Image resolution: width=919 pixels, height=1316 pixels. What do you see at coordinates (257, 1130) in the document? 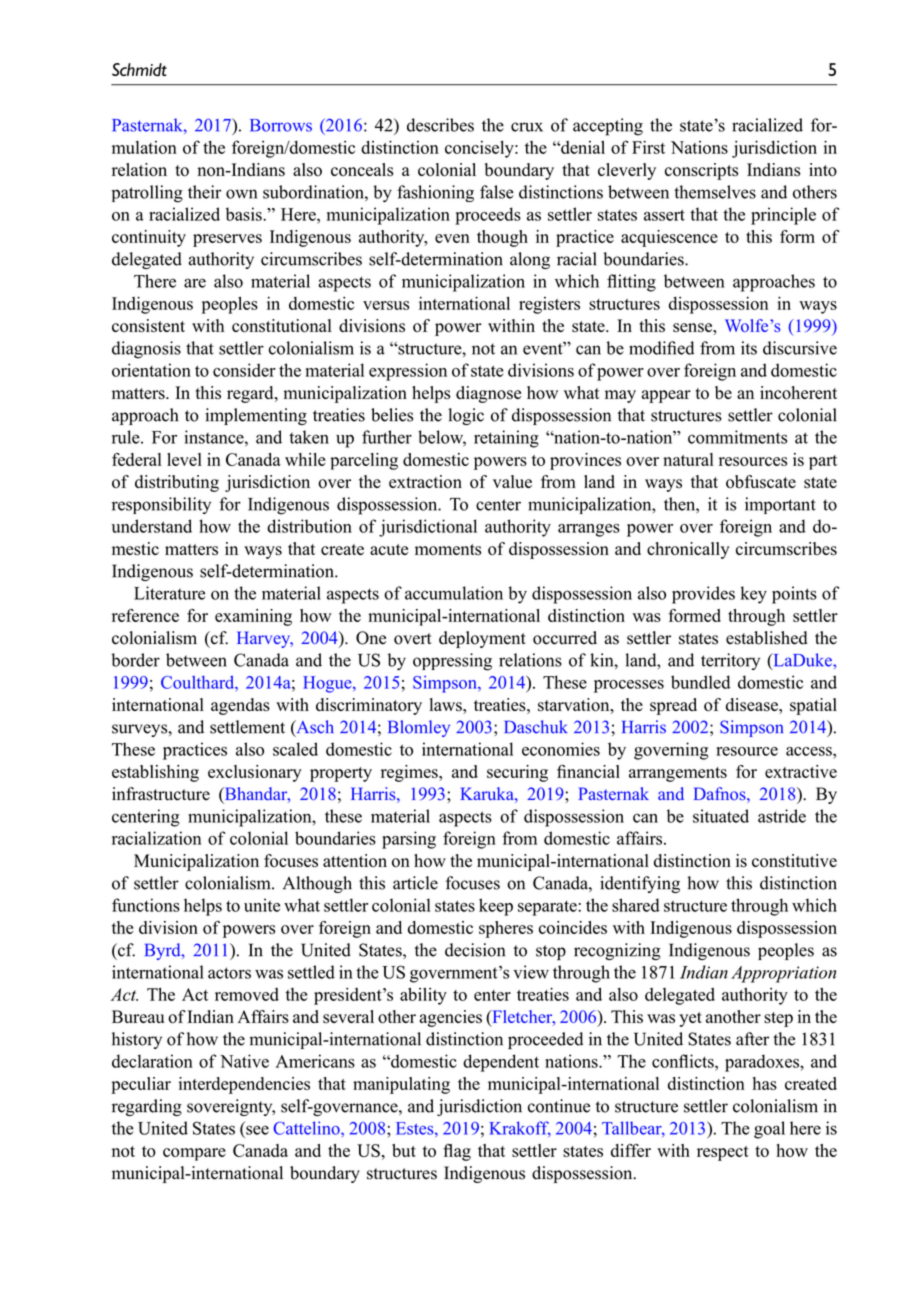
I see `see` at bounding box center [257, 1130].
